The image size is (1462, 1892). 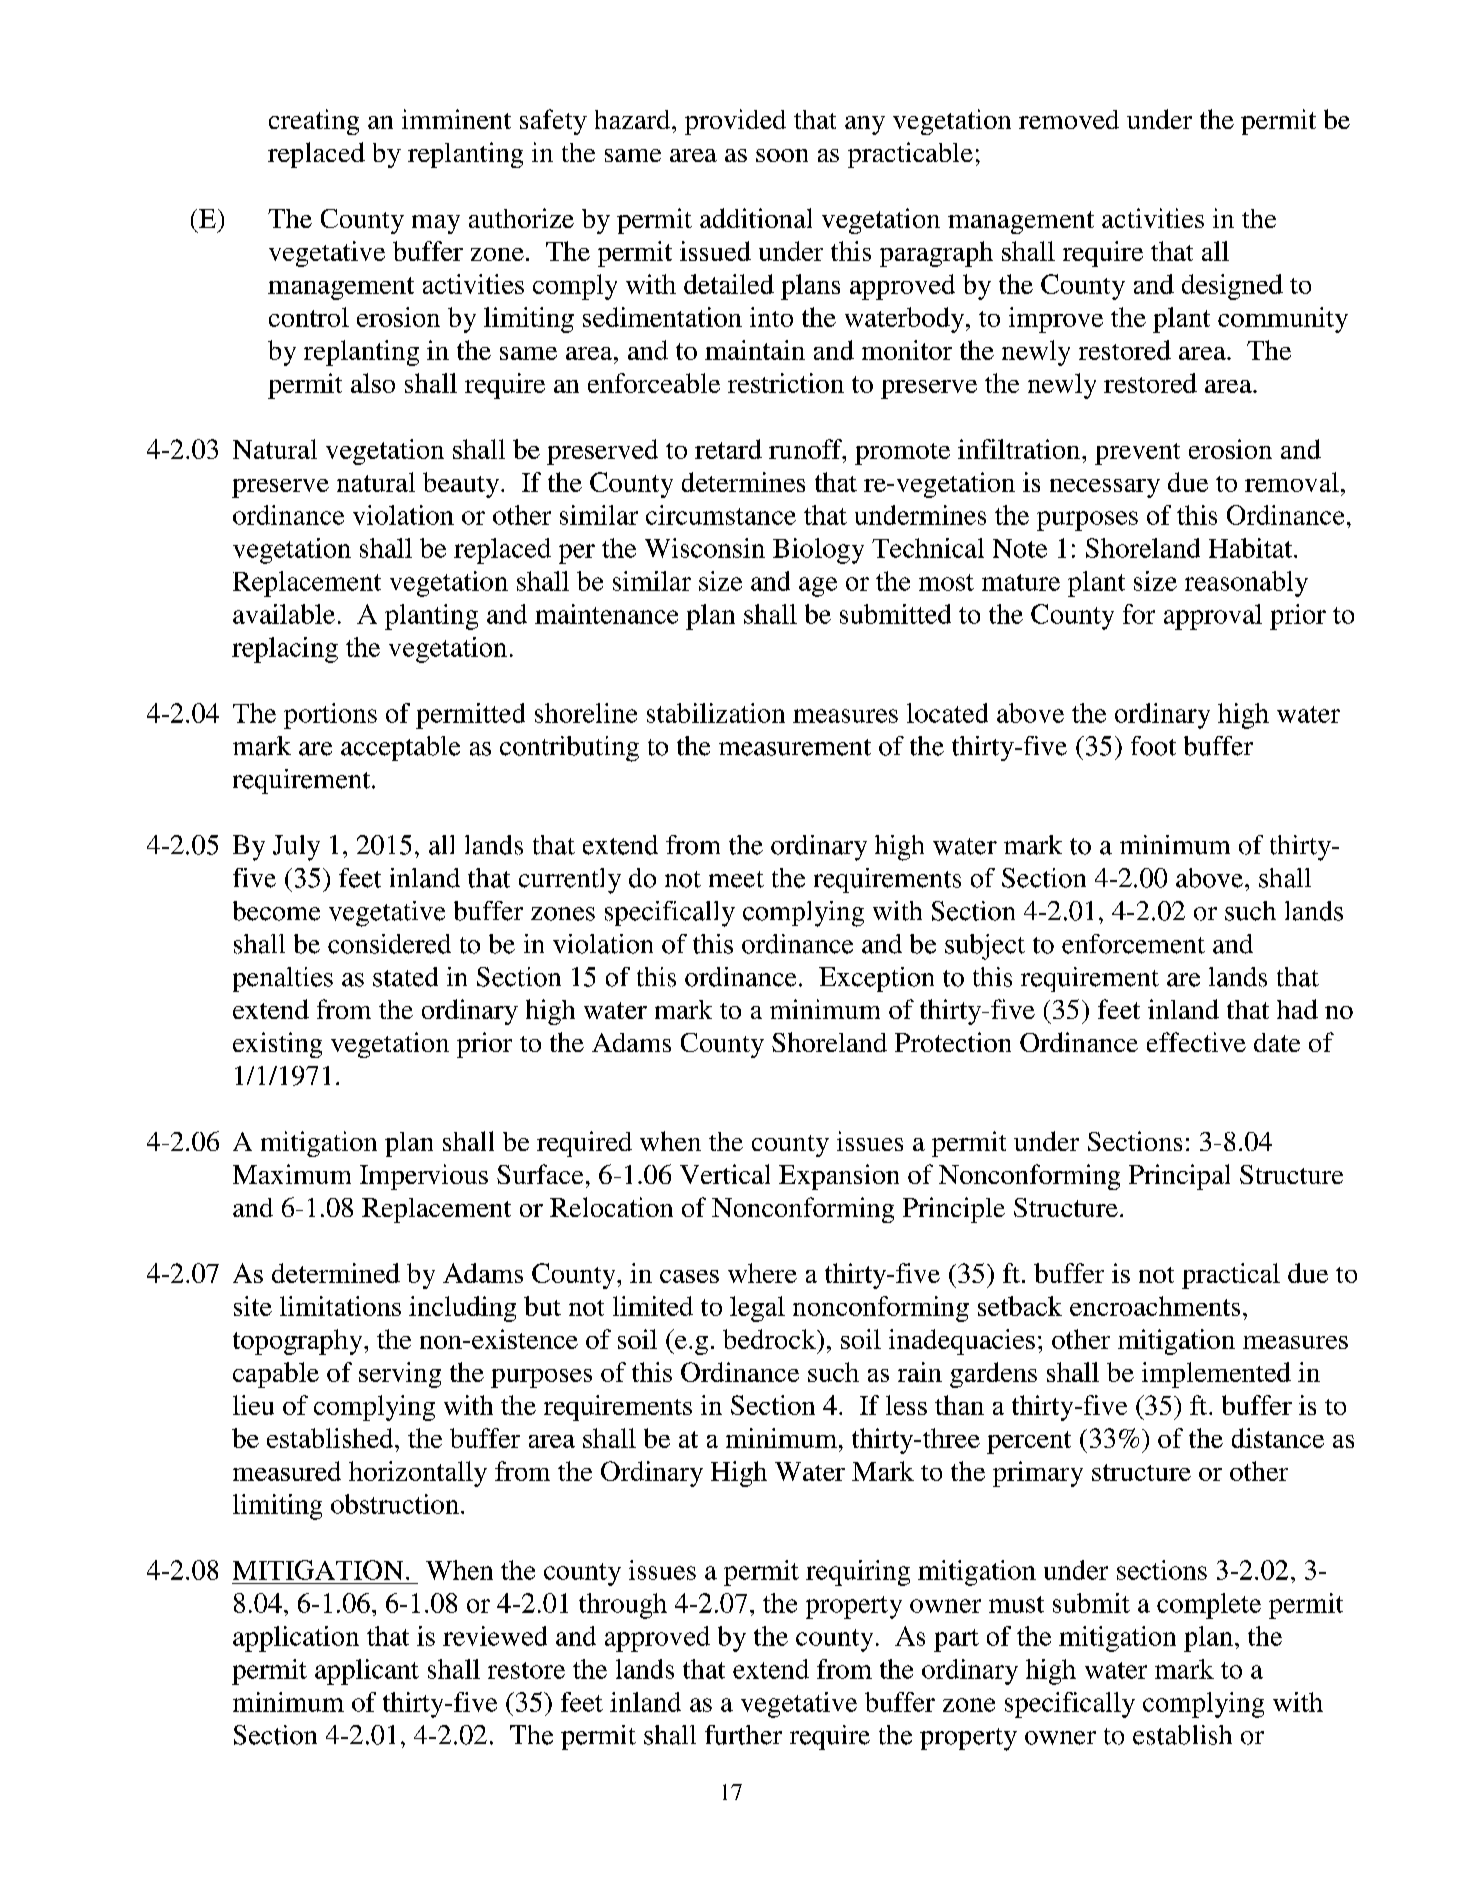 I want to click on enforcement, so click(x=1133, y=944).
